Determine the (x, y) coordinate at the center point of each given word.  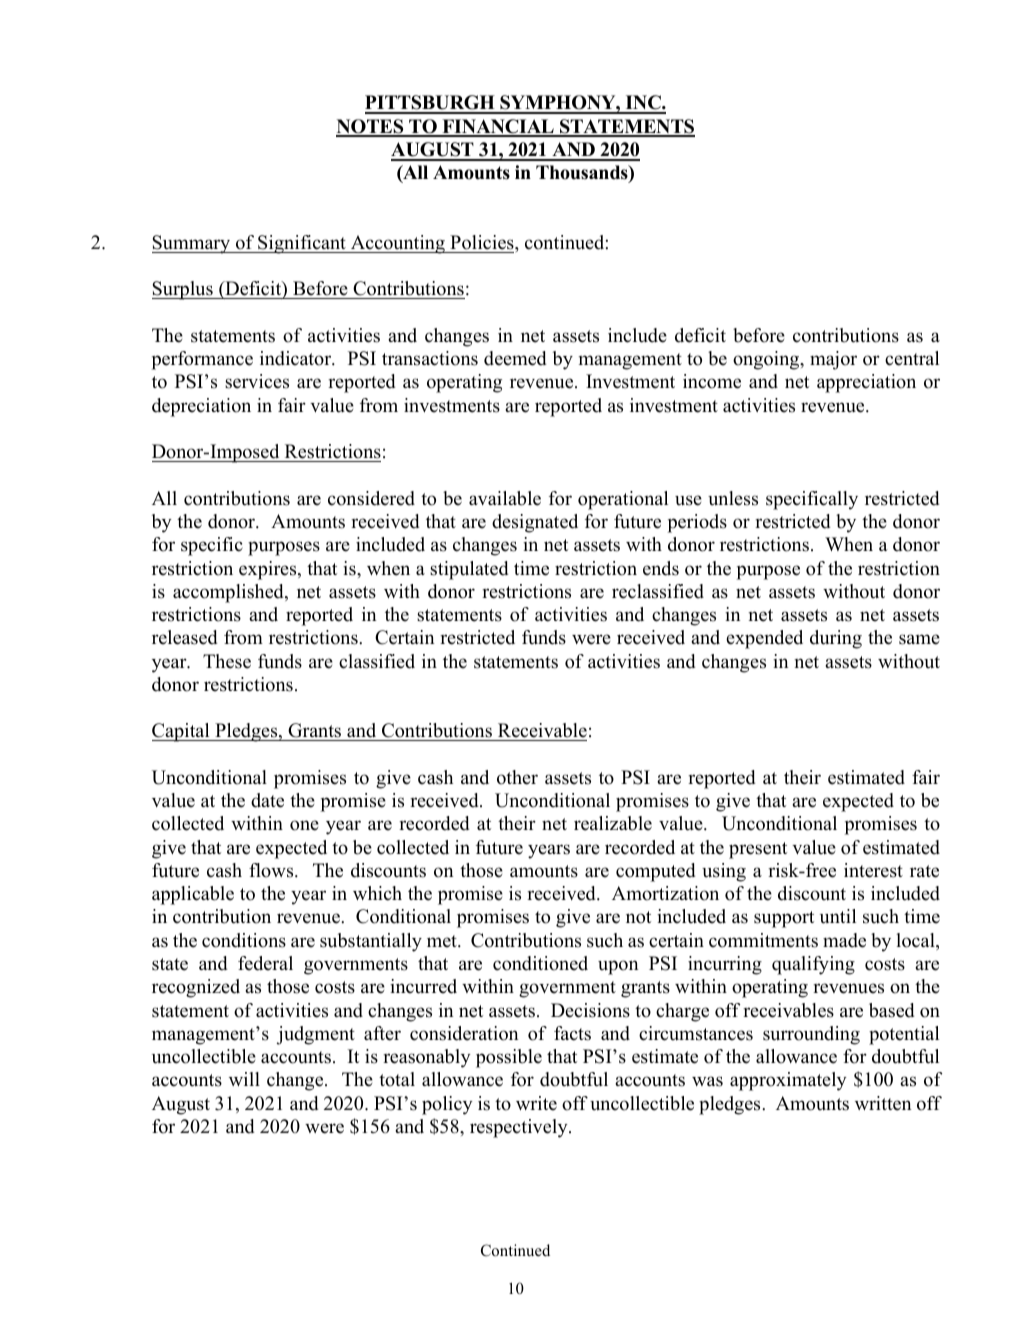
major (833, 360)
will (244, 1079)
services (257, 381)
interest (873, 870)
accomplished (229, 593)
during (836, 639)
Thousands (583, 173)
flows (272, 870)
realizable (613, 823)
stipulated (469, 570)
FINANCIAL (498, 127)
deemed (515, 358)
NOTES (371, 127)
